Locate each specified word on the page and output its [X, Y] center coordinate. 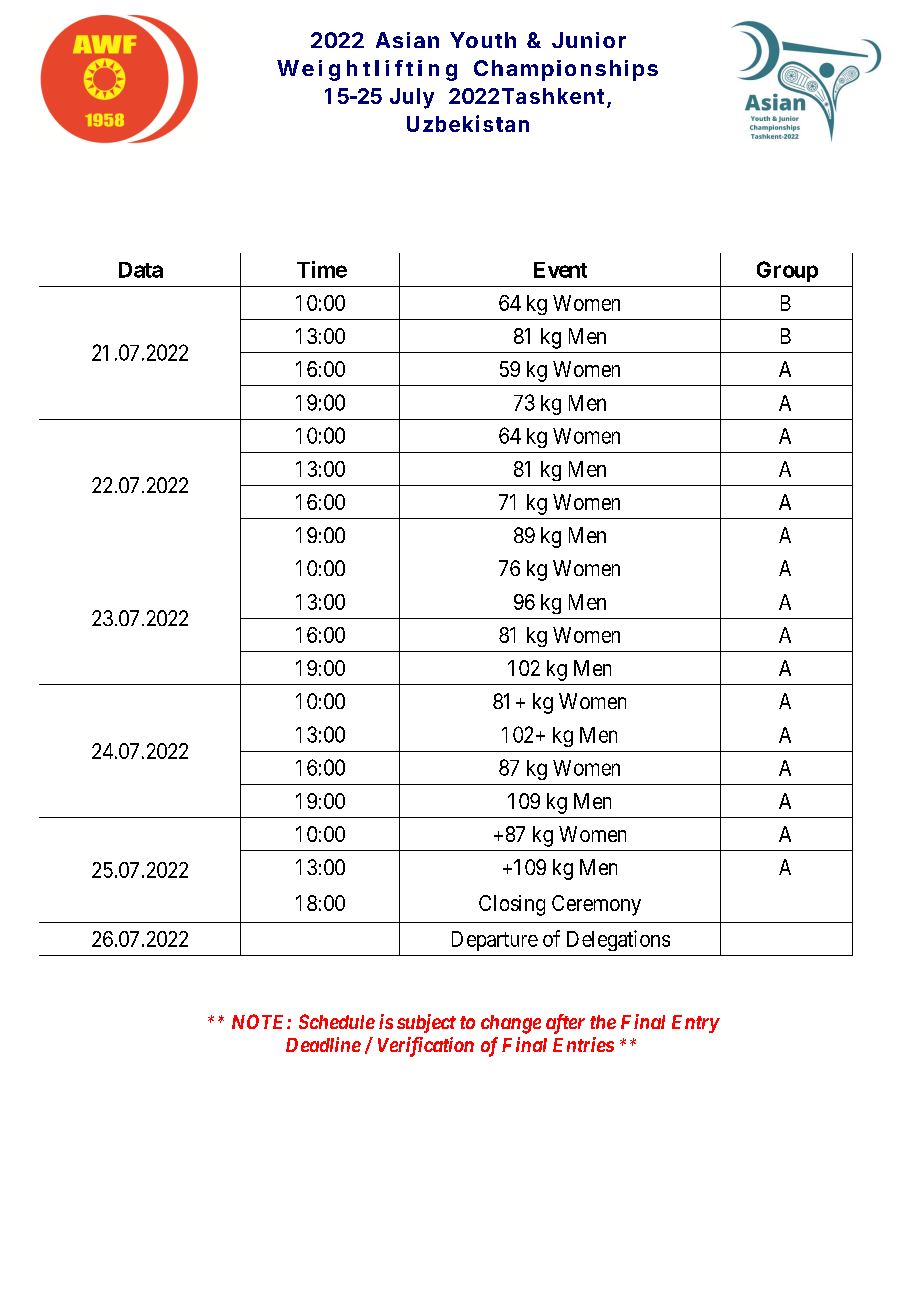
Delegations [618, 940]
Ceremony [596, 905]
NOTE [260, 1021]
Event [560, 270]
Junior [589, 40]
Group [787, 271]
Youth [483, 40]
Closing [512, 905]
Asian [407, 40]
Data [141, 270]
